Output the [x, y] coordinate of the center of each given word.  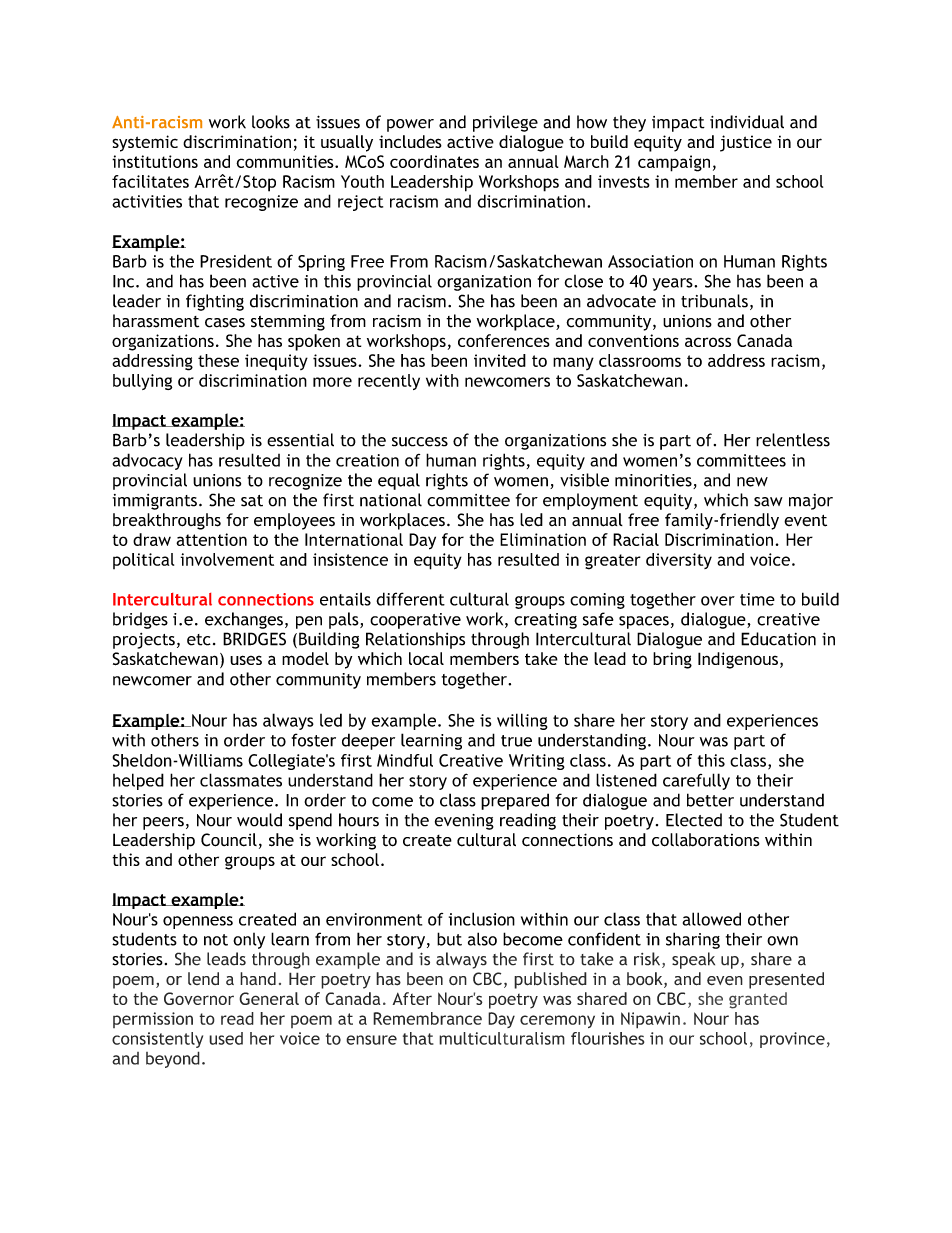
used [226, 1038]
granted [758, 1000]
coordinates [434, 161]
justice [746, 143]
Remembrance [427, 1018]
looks [271, 122]
